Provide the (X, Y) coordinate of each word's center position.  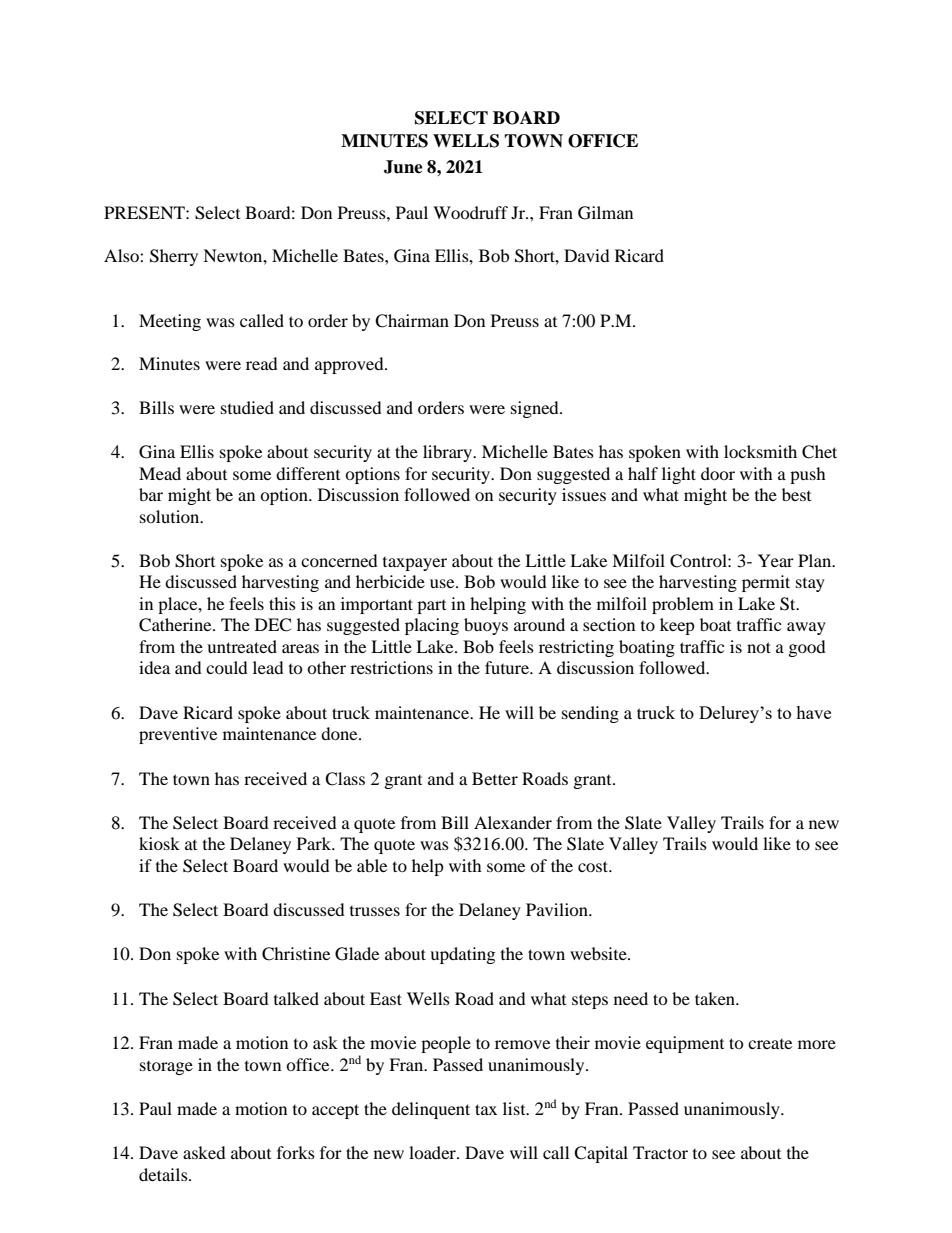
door (718, 473)
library (448, 453)
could (227, 667)
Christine (296, 954)
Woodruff (470, 212)
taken (716, 998)
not (759, 647)
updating (462, 955)
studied (247, 407)
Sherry (174, 257)
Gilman (605, 213)
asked (204, 1152)
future (508, 667)
